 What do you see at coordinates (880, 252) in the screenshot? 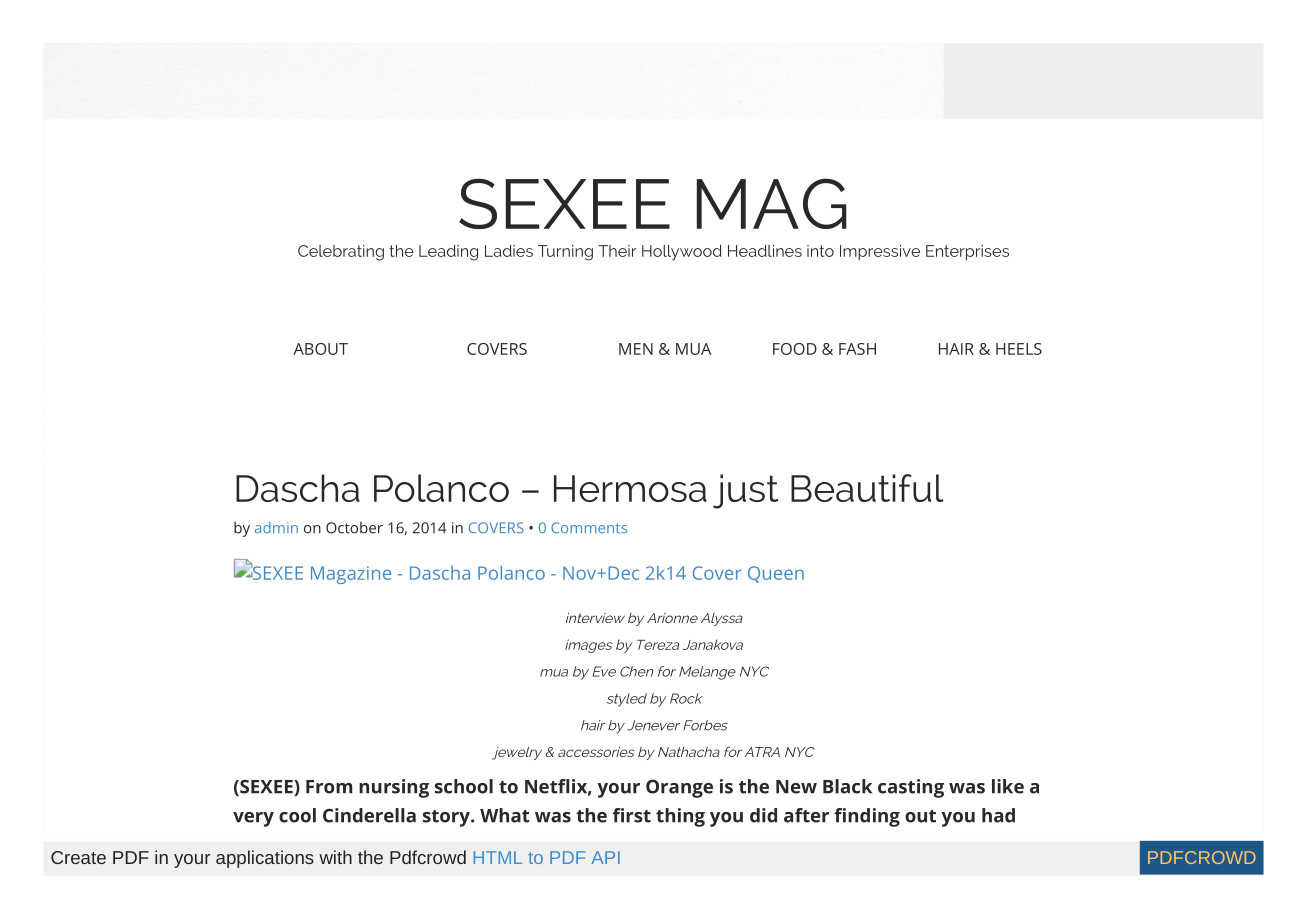
I see `Impressive` at bounding box center [880, 252].
